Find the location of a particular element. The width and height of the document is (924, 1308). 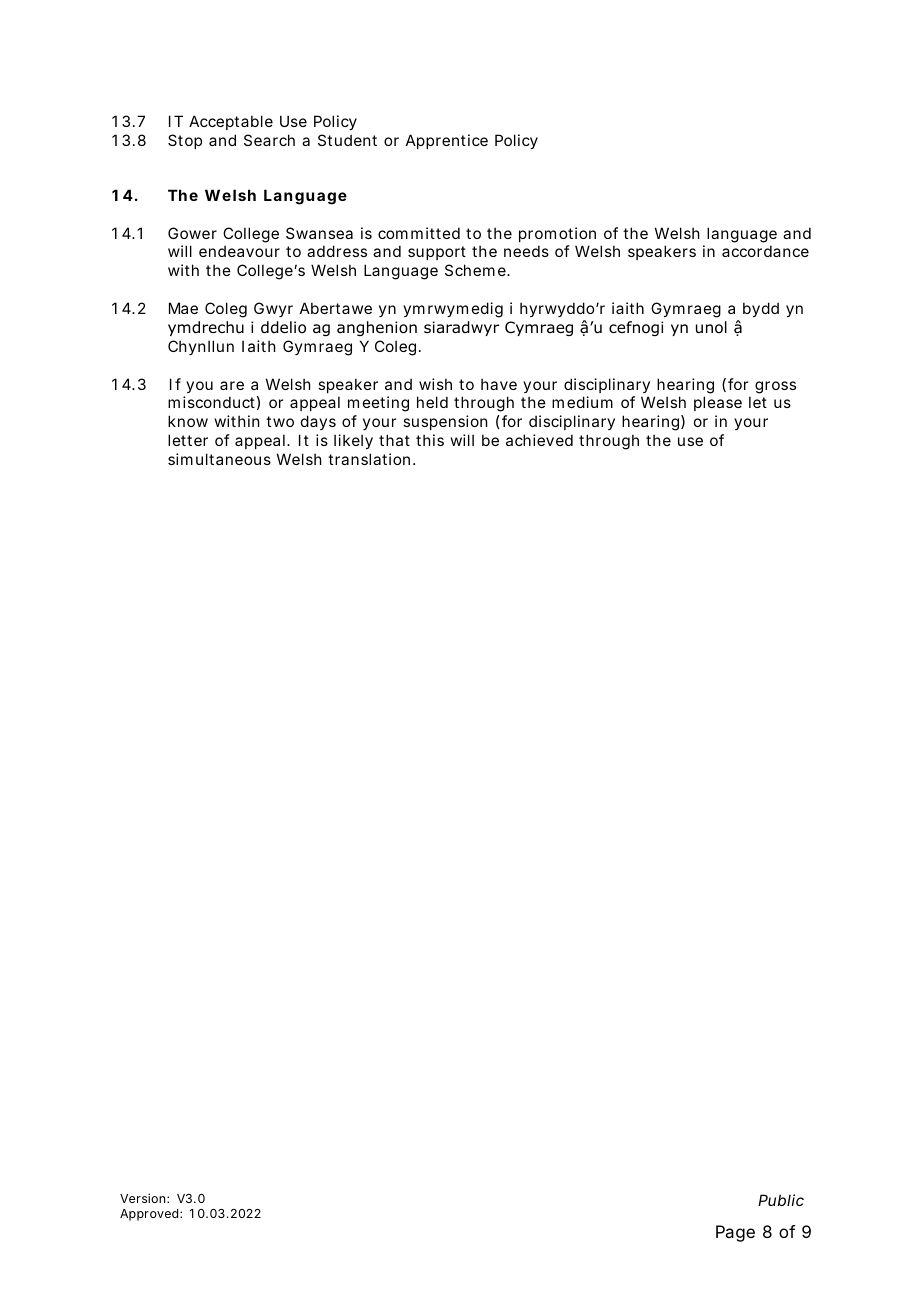

please is located at coordinates (718, 403).
